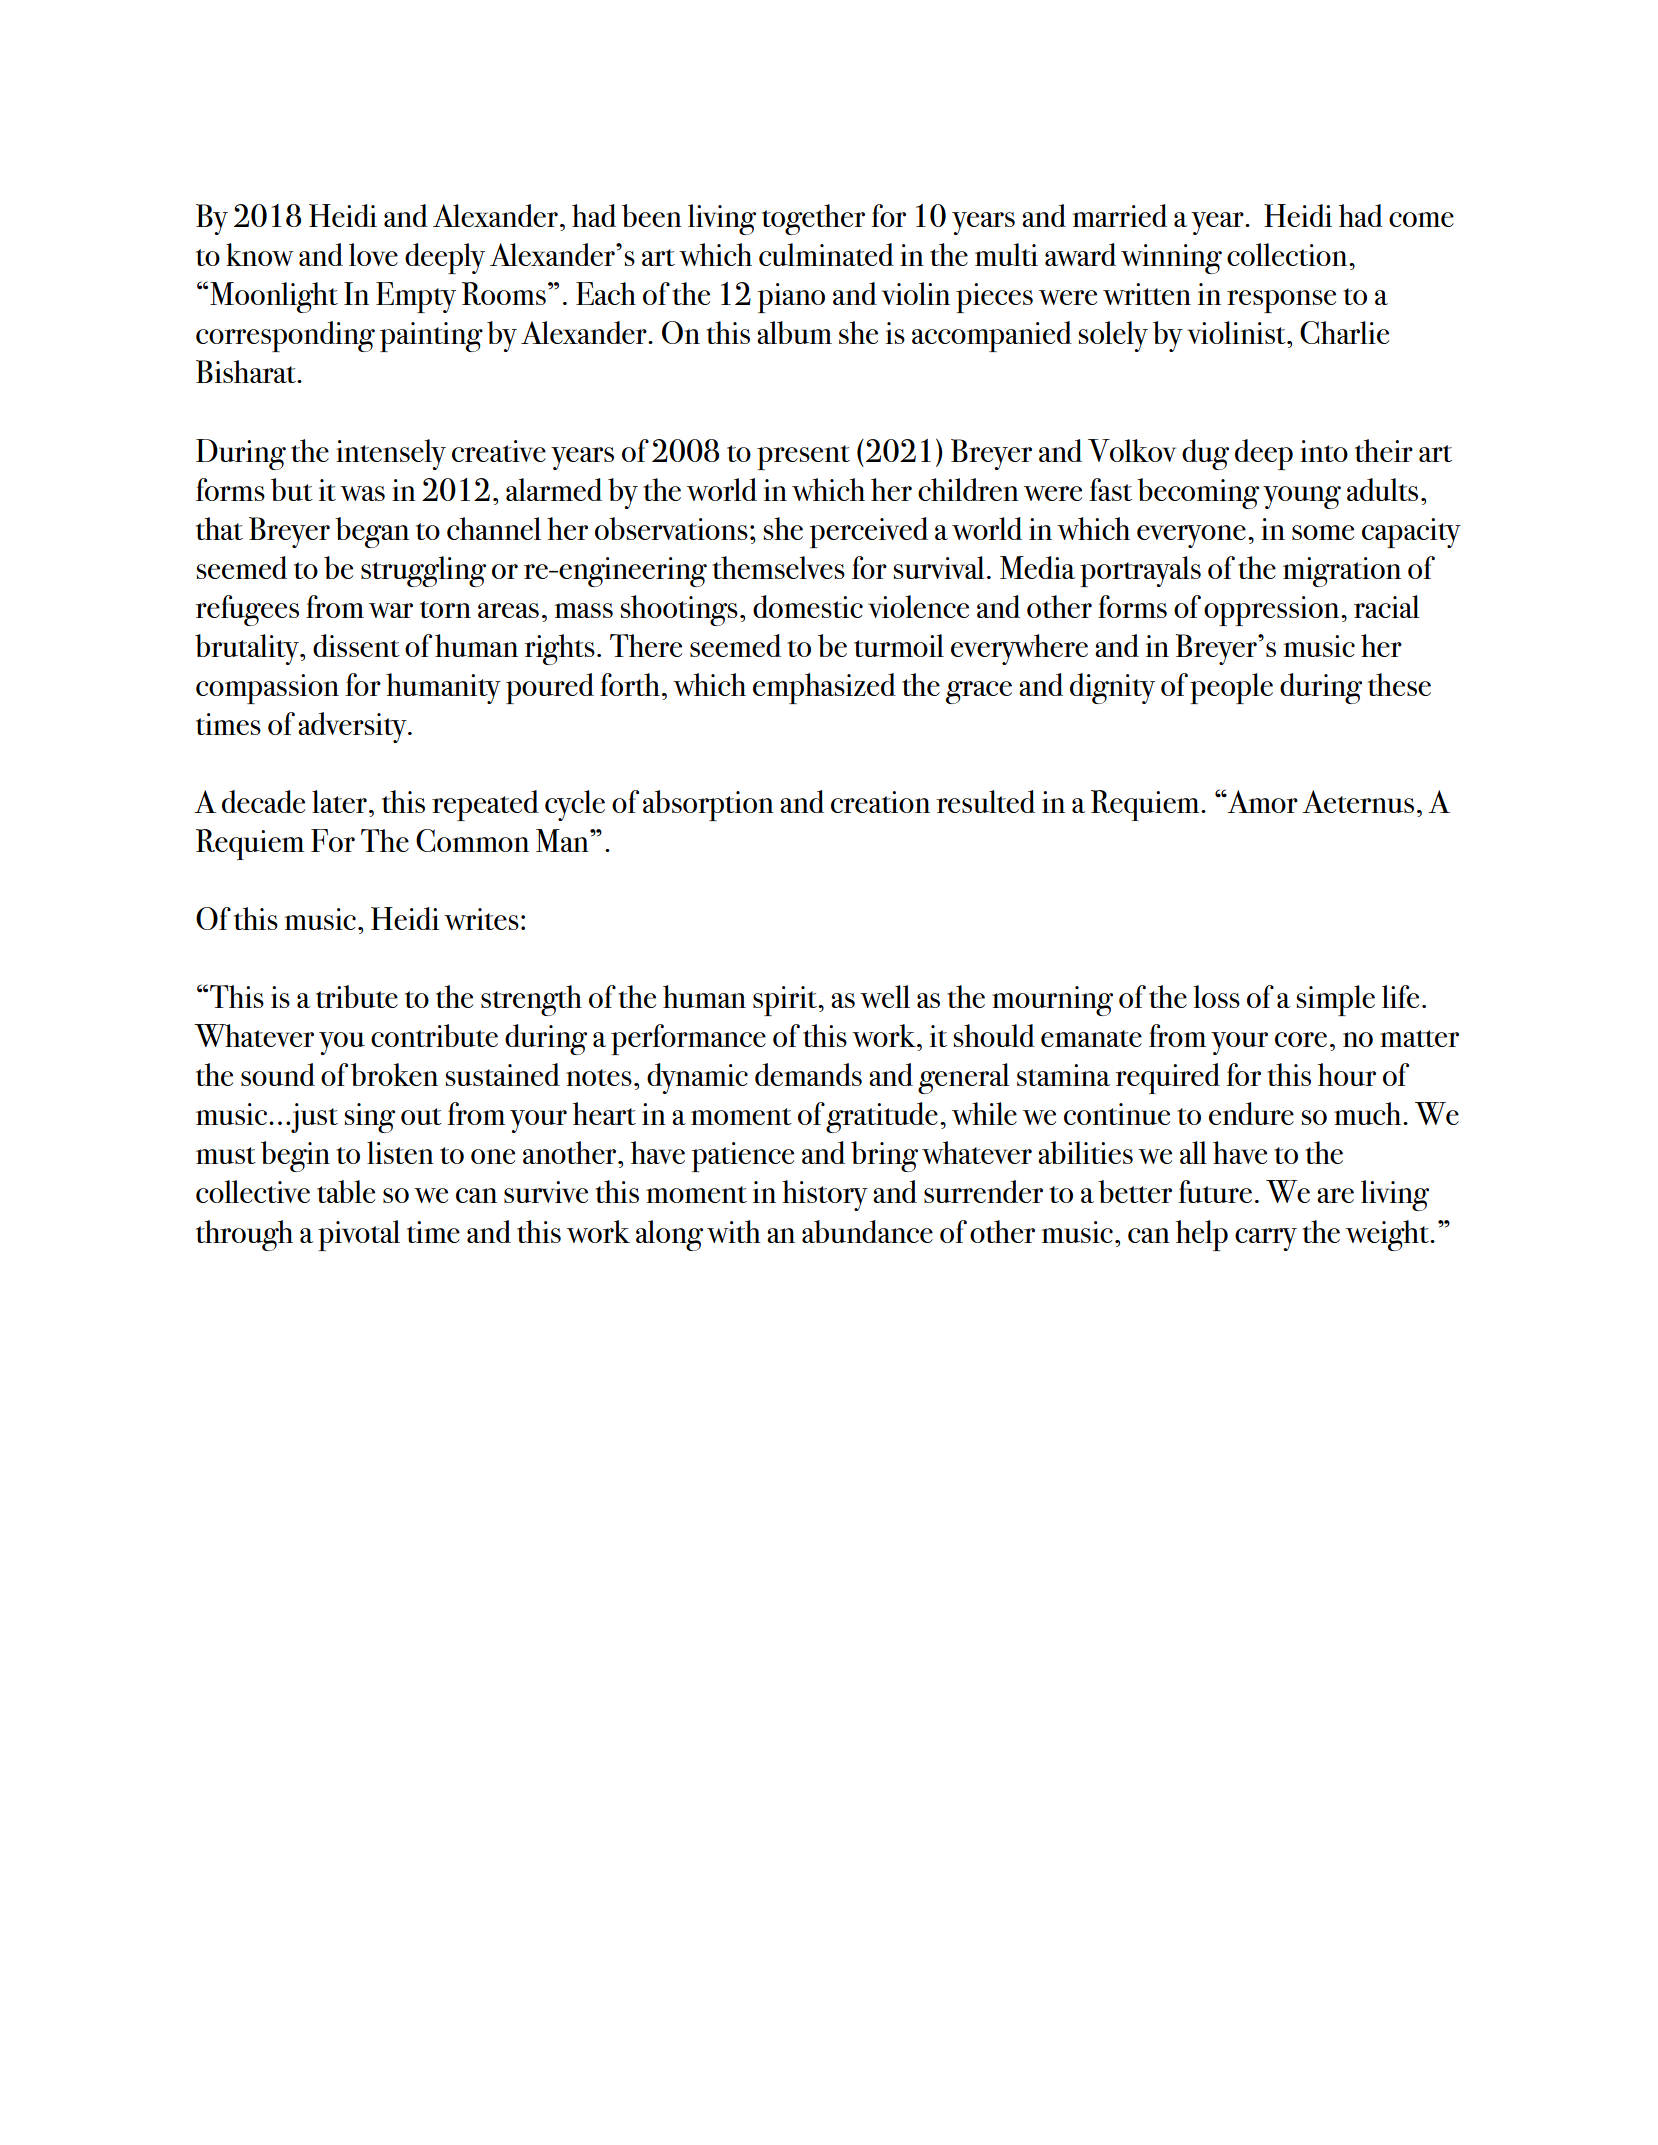 Image resolution: width=1658 pixels, height=2145 pixels. Describe the element at coordinates (826, 254) in the page. I see `culminated` at that location.
